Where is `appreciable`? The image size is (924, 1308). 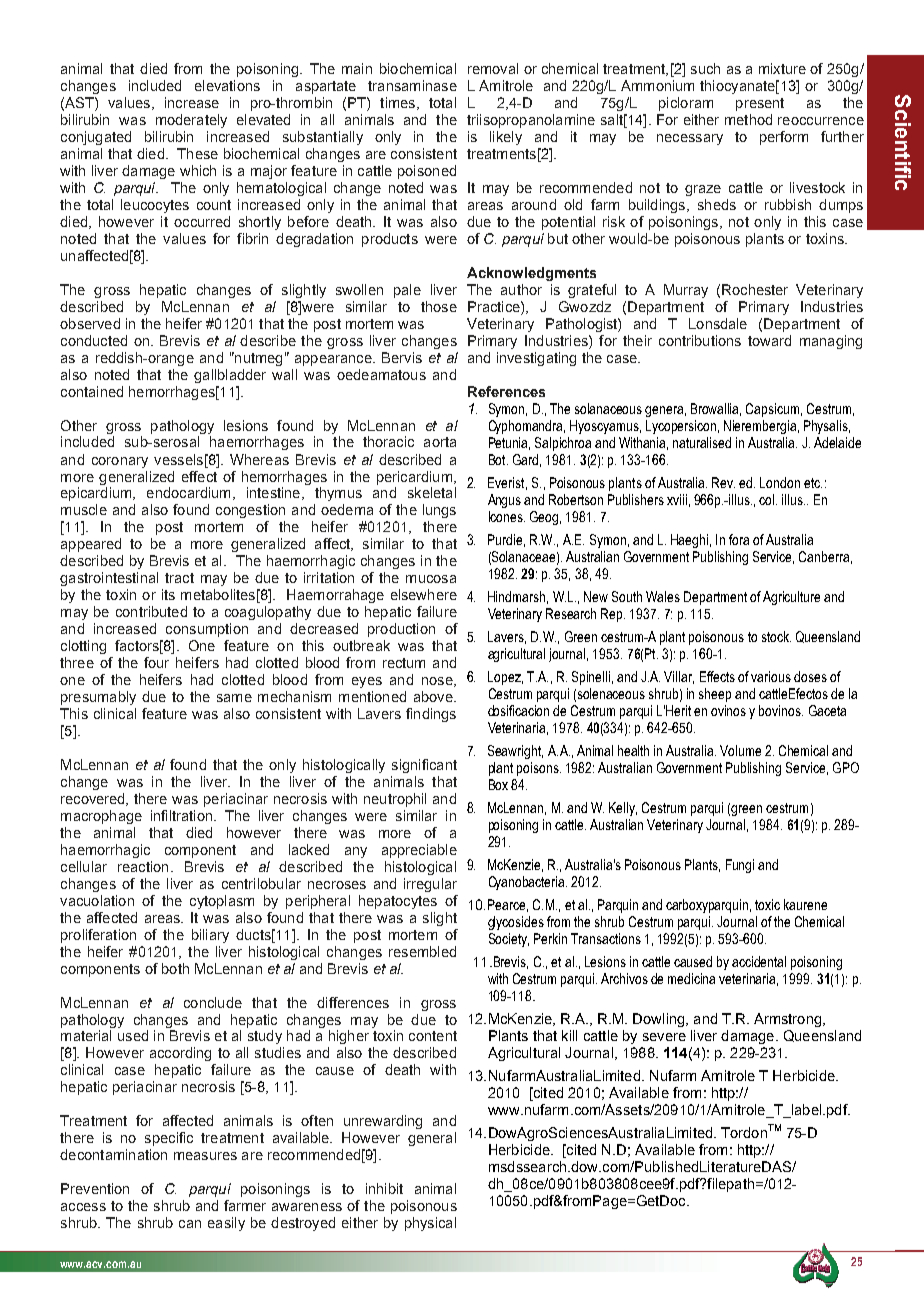
appreciable is located at coordinates (419, 851).
